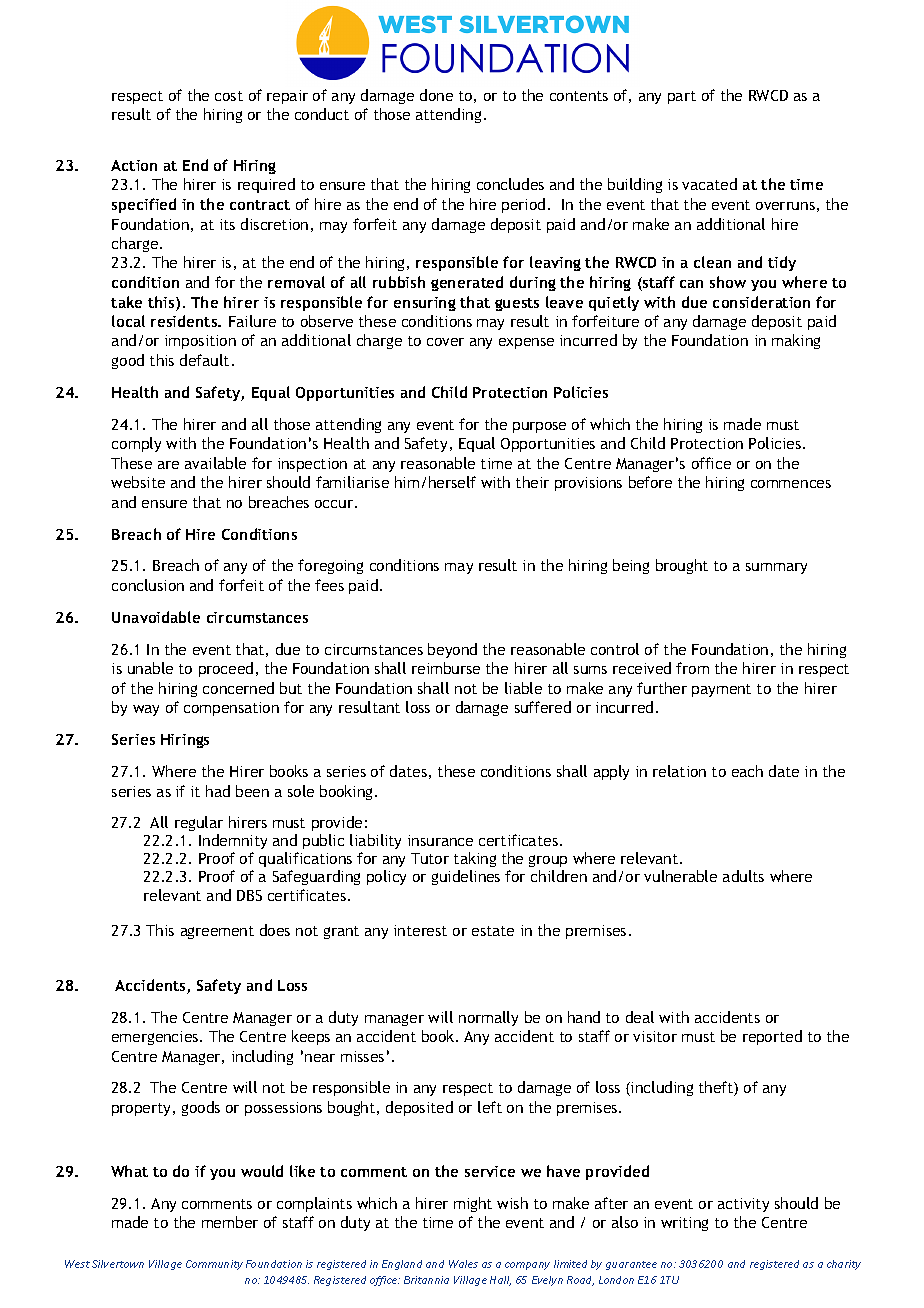 This screenshot has height=1308, width=924. What do you see at coordinates (709, 184) in the screenshot?
I see `vacated` at bounding box center [709, 184].
